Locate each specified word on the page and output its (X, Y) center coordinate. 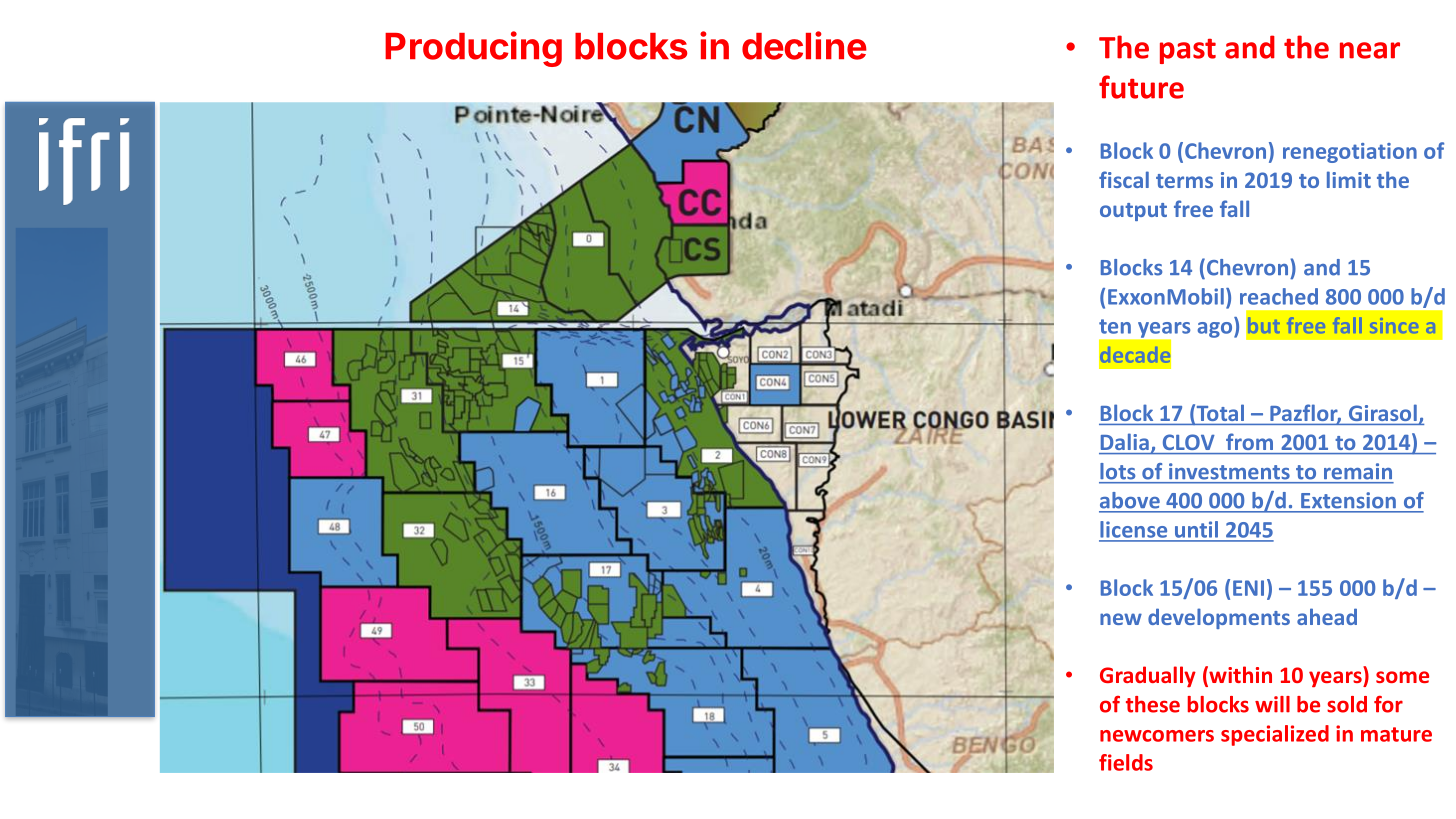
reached (1279, 296)
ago (1216, 330)
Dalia (1126, 443)
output (1133, 212)
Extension (1348, 500)
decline (804, 45)
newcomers (1157, 736)
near (1370, 50)
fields (1126, 762)
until (1196, 529)
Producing (473, 49)
